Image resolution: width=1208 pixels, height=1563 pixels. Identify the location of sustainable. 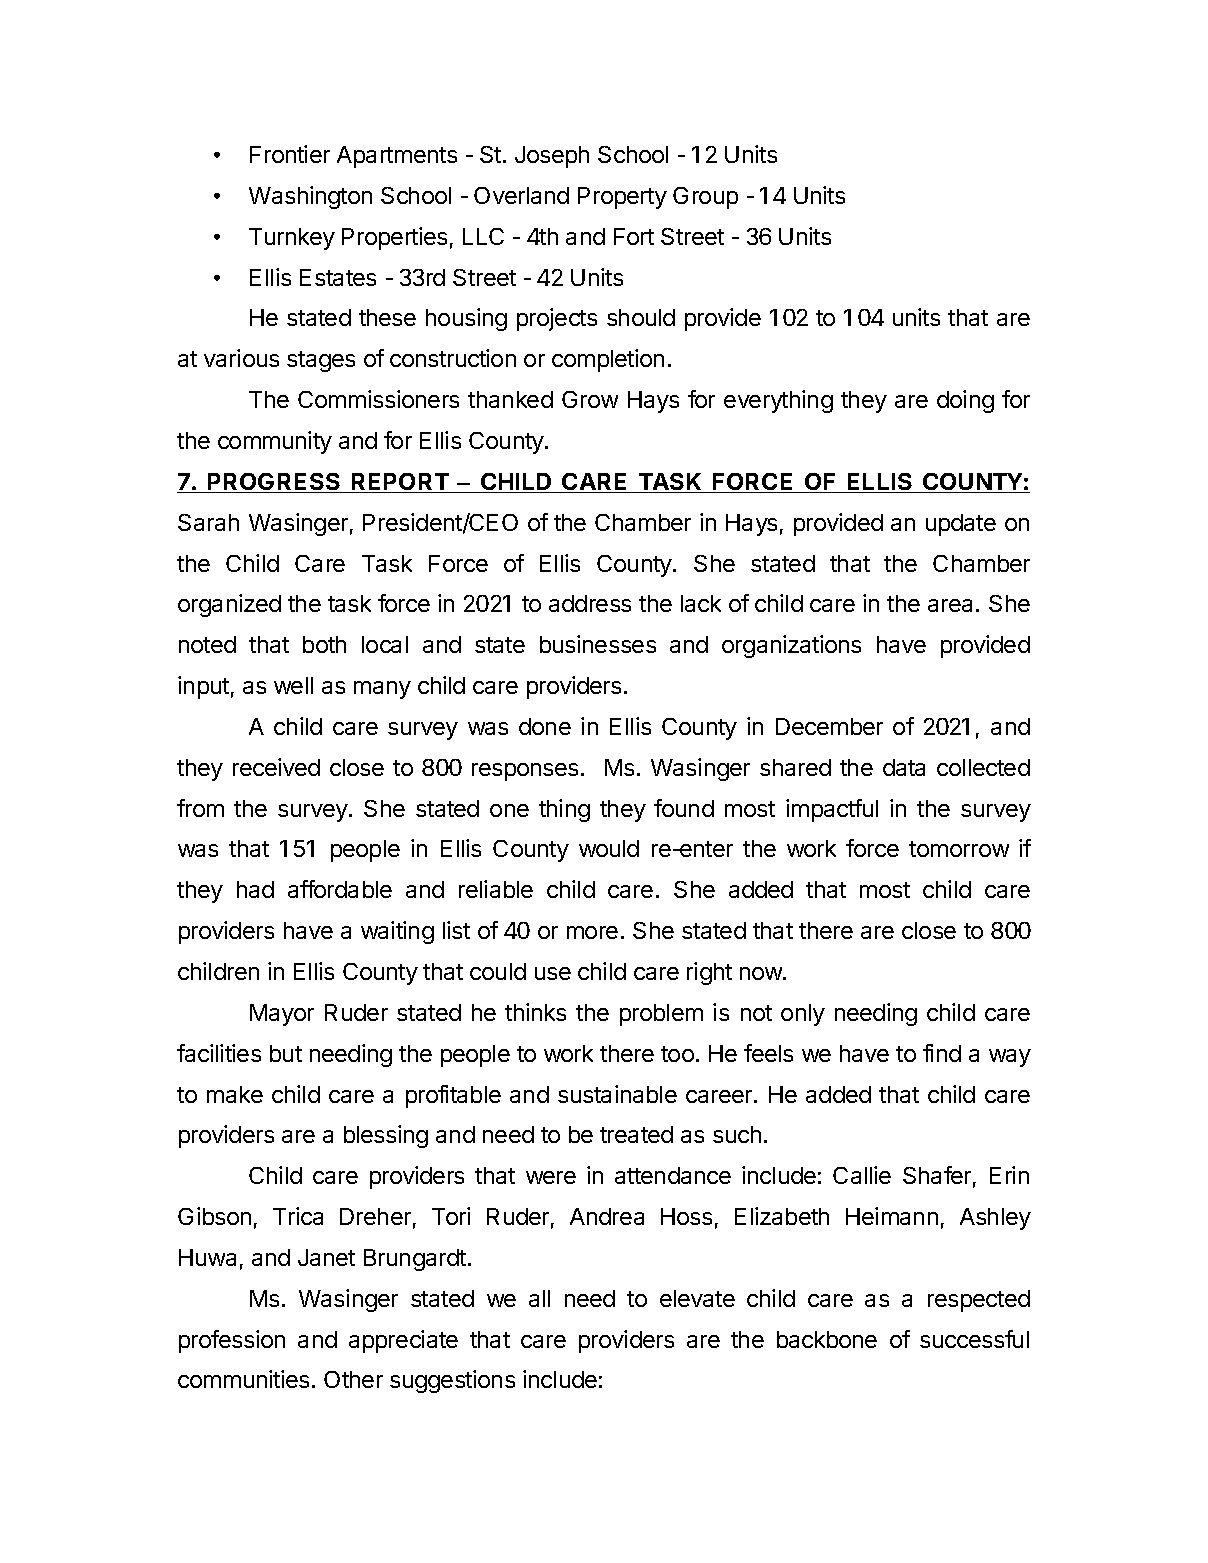
(617, 1094).
